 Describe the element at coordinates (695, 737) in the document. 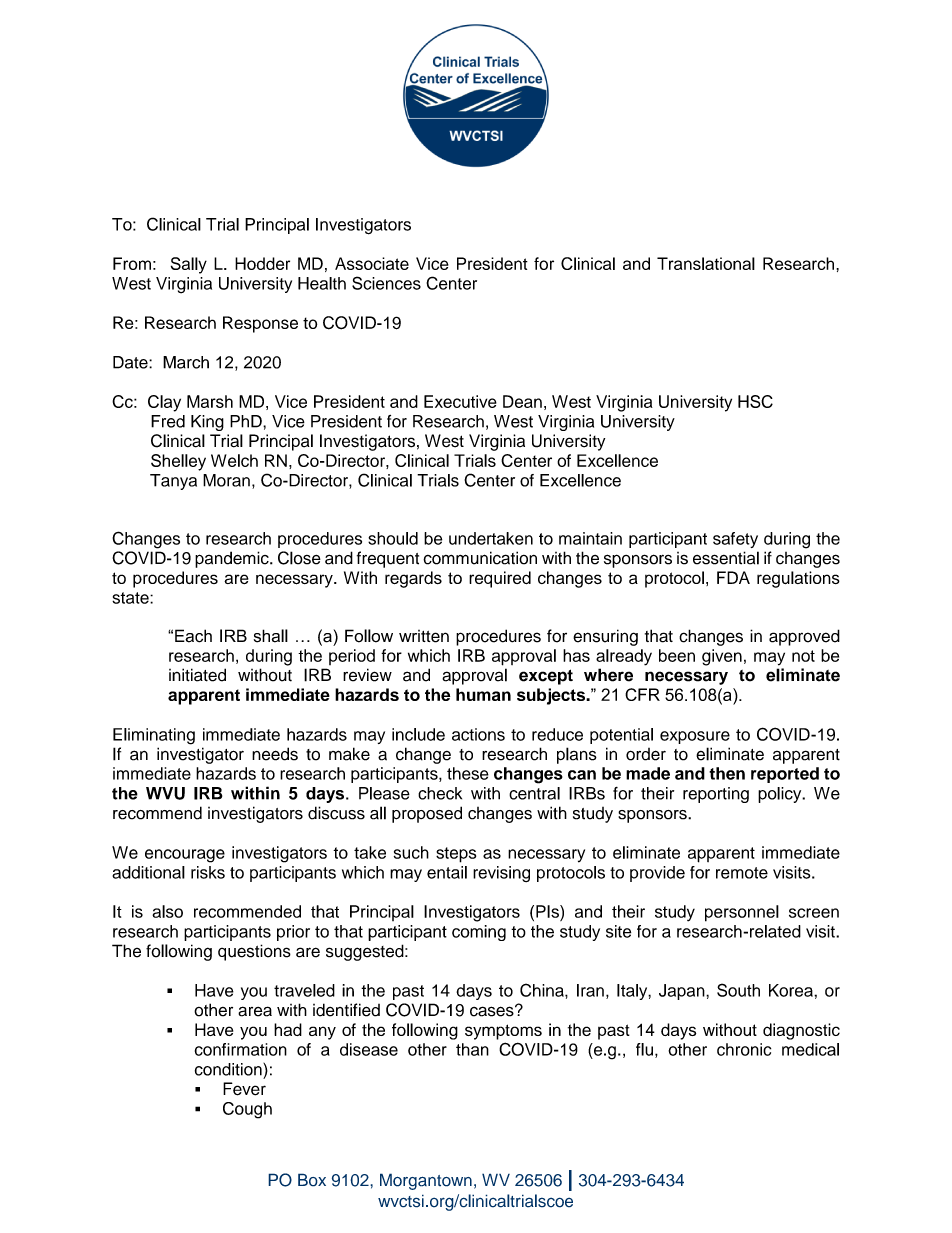

I see `exposure` at that location.
